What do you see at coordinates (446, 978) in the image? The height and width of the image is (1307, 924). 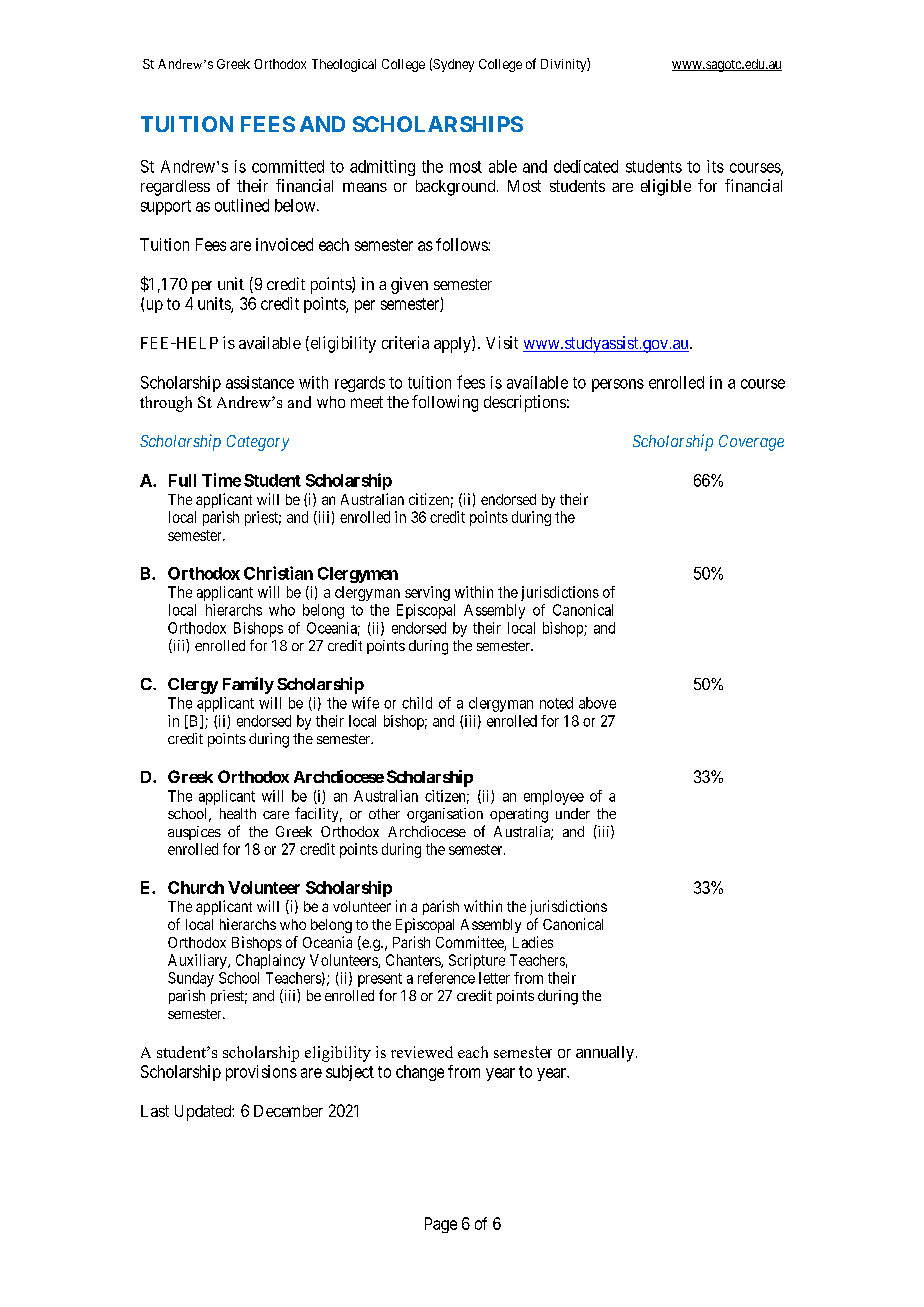 I see `reference` at bounding box center [446, 978].
